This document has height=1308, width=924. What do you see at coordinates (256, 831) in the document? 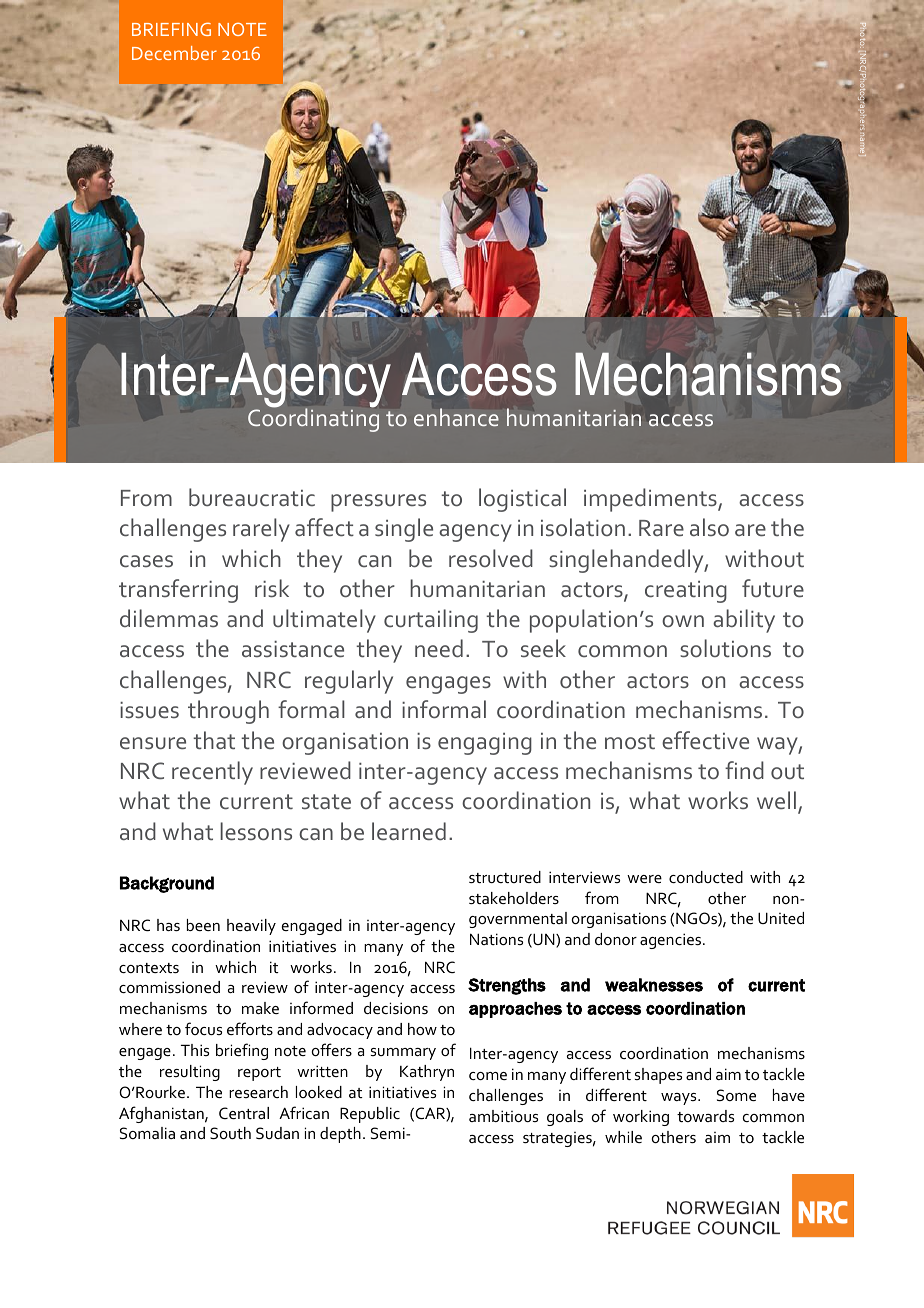
I see `lessons` at bounding box center [256, 831].
